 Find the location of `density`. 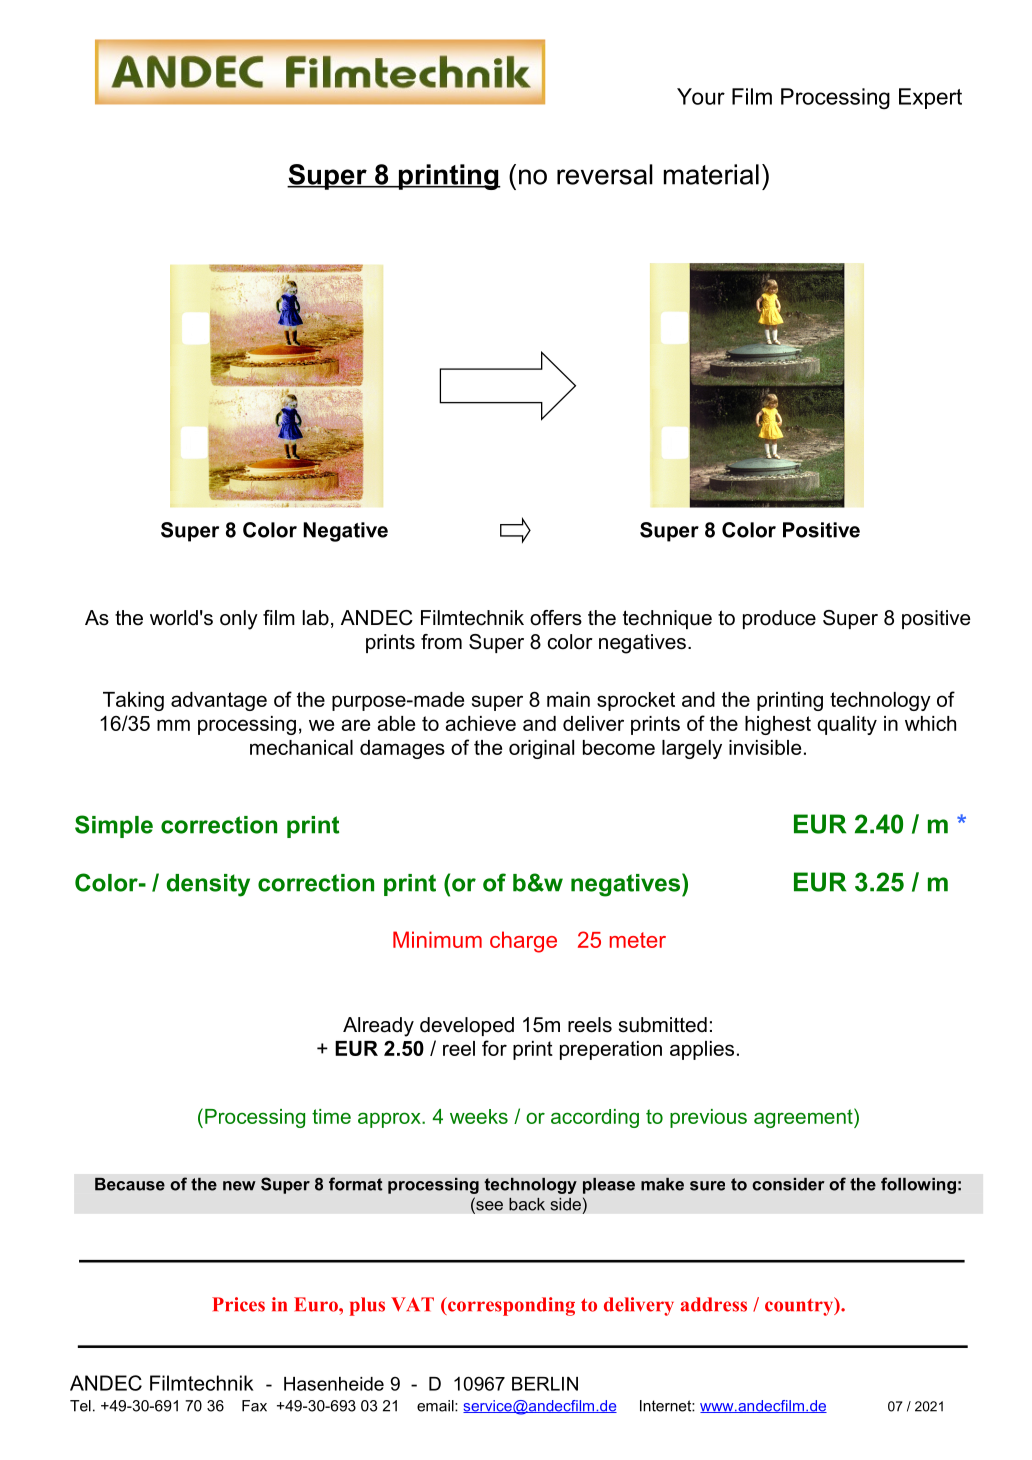

density is located at coordinates (208, 885).
